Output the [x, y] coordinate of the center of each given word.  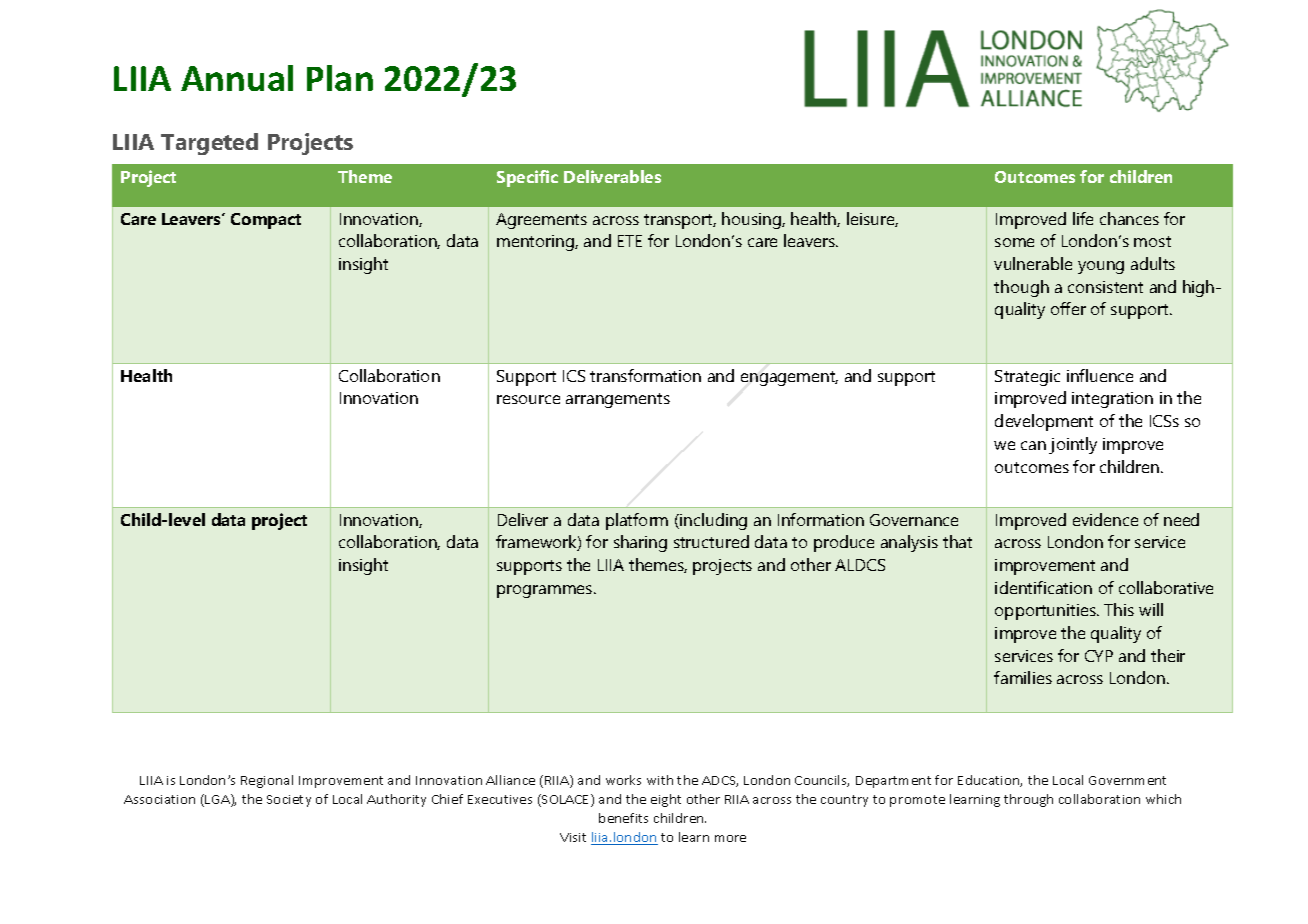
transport [680, 221]
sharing [640, 543]
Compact [266, 221]
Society [289, 801]
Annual [237, 78]
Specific [527, 178]
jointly [1073, 445]
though [1021, 288]
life [1083, 218]
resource [528, 399]
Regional [267, 781]
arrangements [618, 400]
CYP [1099, 656]
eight [666, 800]
